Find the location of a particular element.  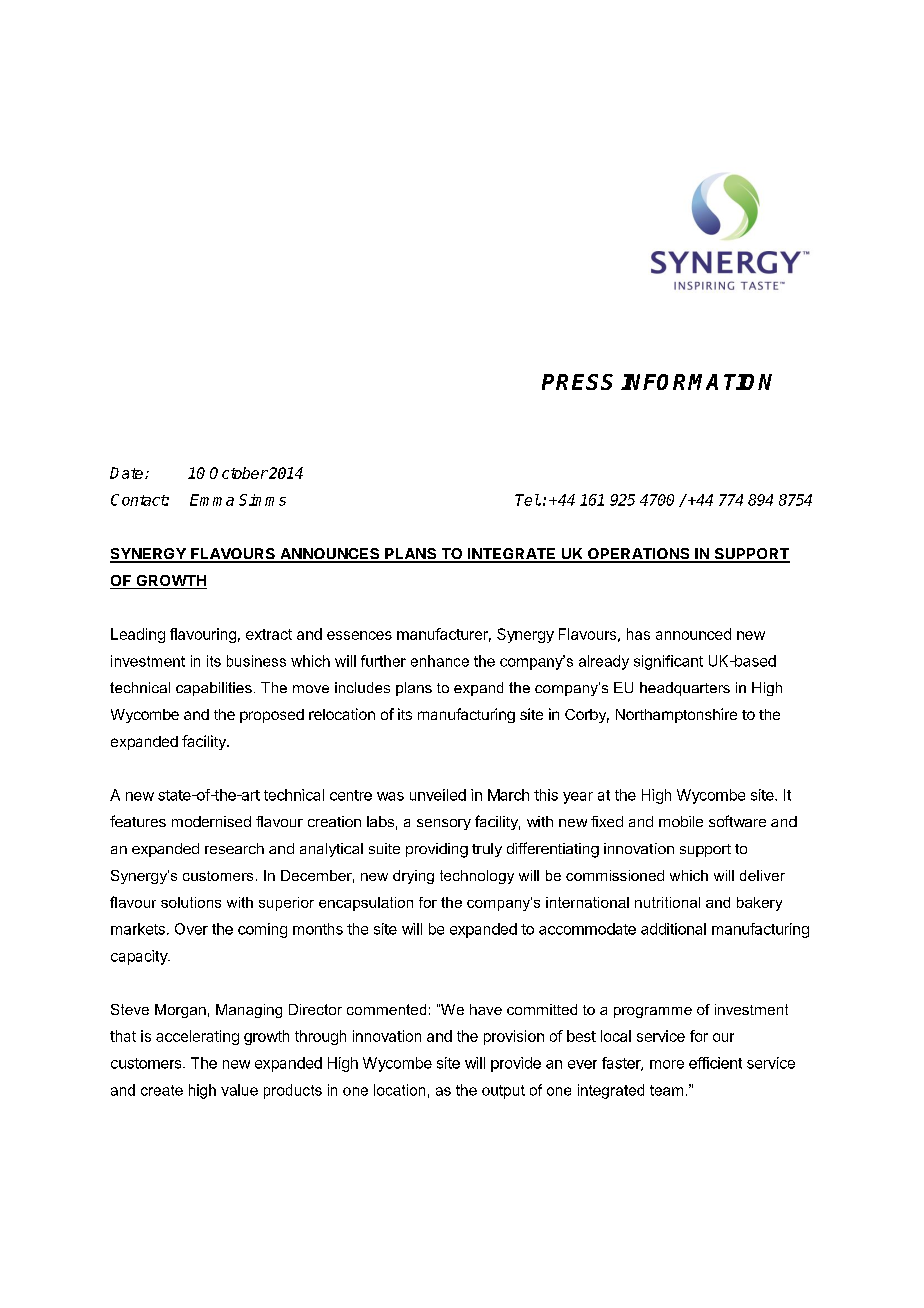

proposed is located at coordinates (272, 716).
